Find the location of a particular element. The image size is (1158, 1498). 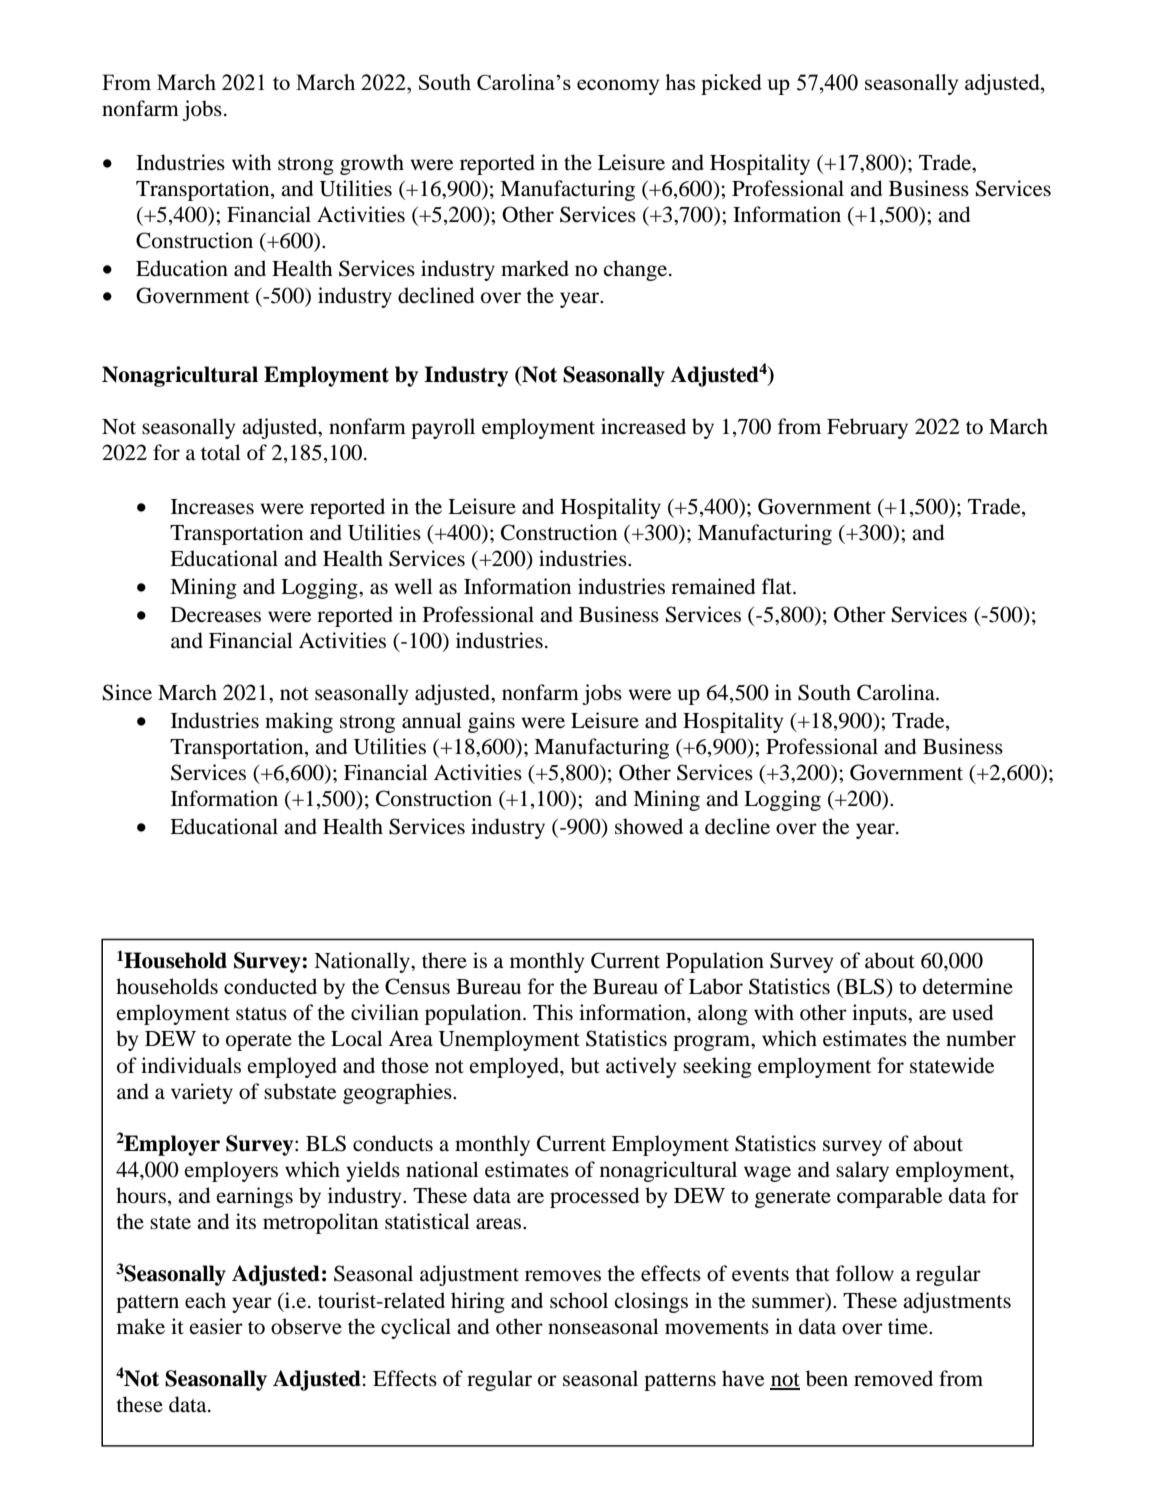

easier is located at coordinates (216, 1326).
